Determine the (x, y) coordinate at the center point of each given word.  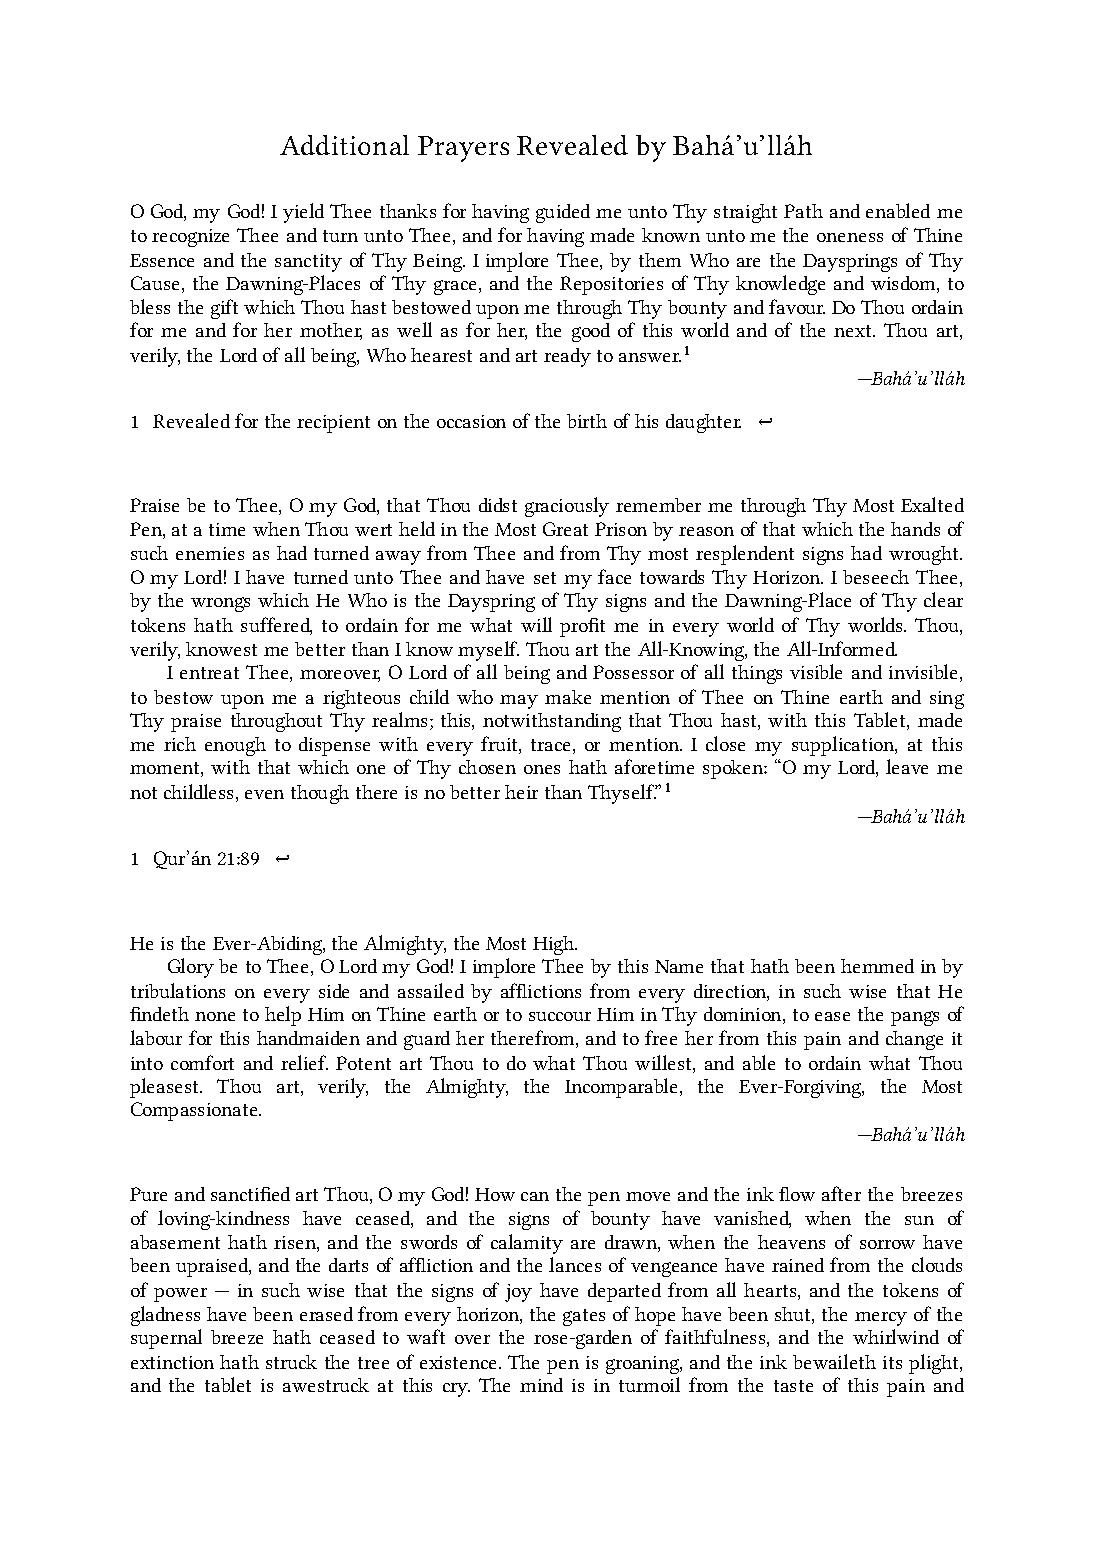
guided (563, 213)
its (892, 1362)
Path (803, 211)
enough (235, 746)
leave (907, 766)
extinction (172, 1362)
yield (303, 213)
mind (541, 1385)
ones (542, 769)
